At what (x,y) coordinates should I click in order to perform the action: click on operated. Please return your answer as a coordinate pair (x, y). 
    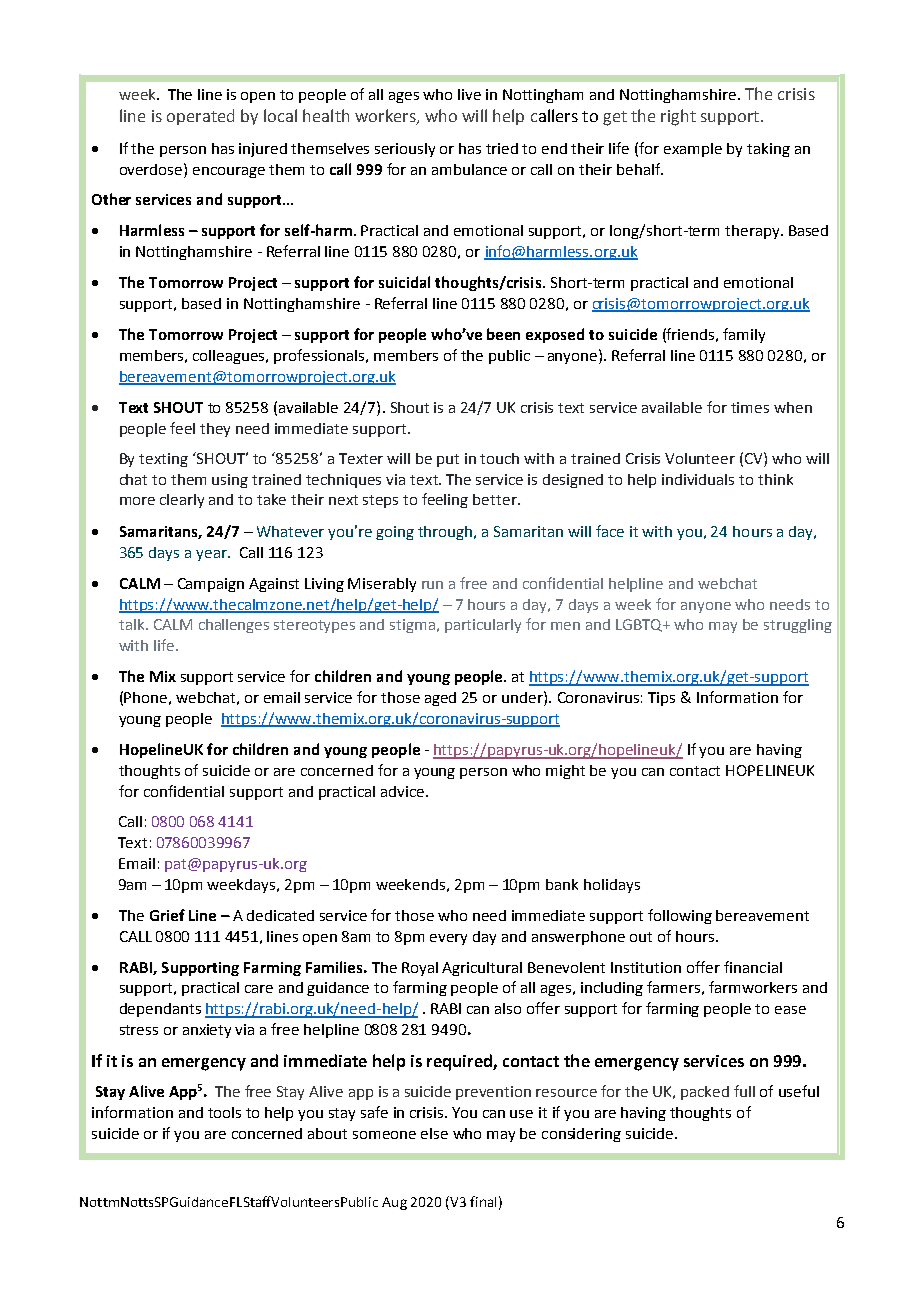
    Looking at the image, I should click on (200, 117).
